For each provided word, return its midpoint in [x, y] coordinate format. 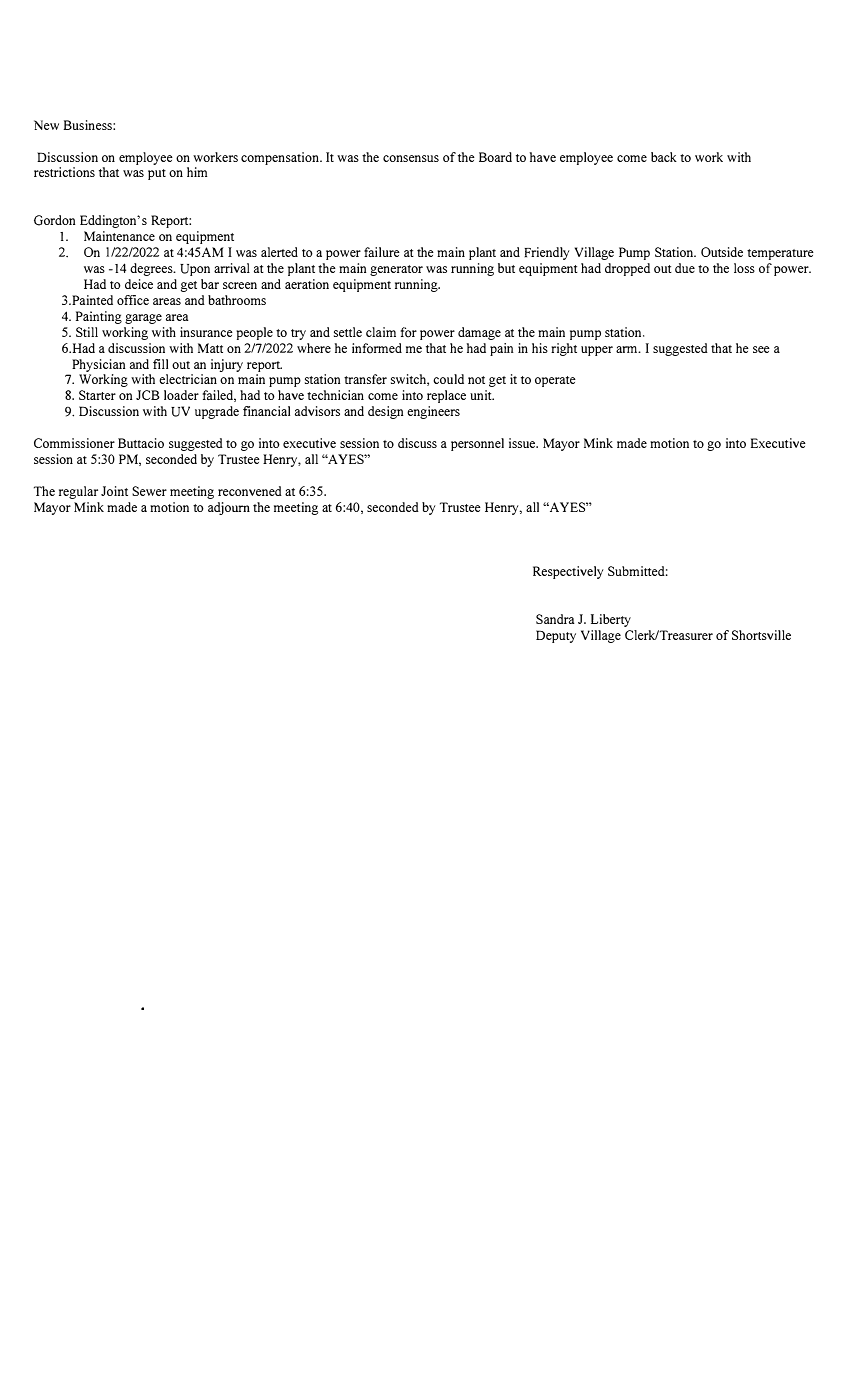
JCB [148, 395]
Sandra [555, 619]
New [46, 125]
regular [78, 492]
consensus [411, 158]
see [761, 349]
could [448, 379]
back [664, 157]
